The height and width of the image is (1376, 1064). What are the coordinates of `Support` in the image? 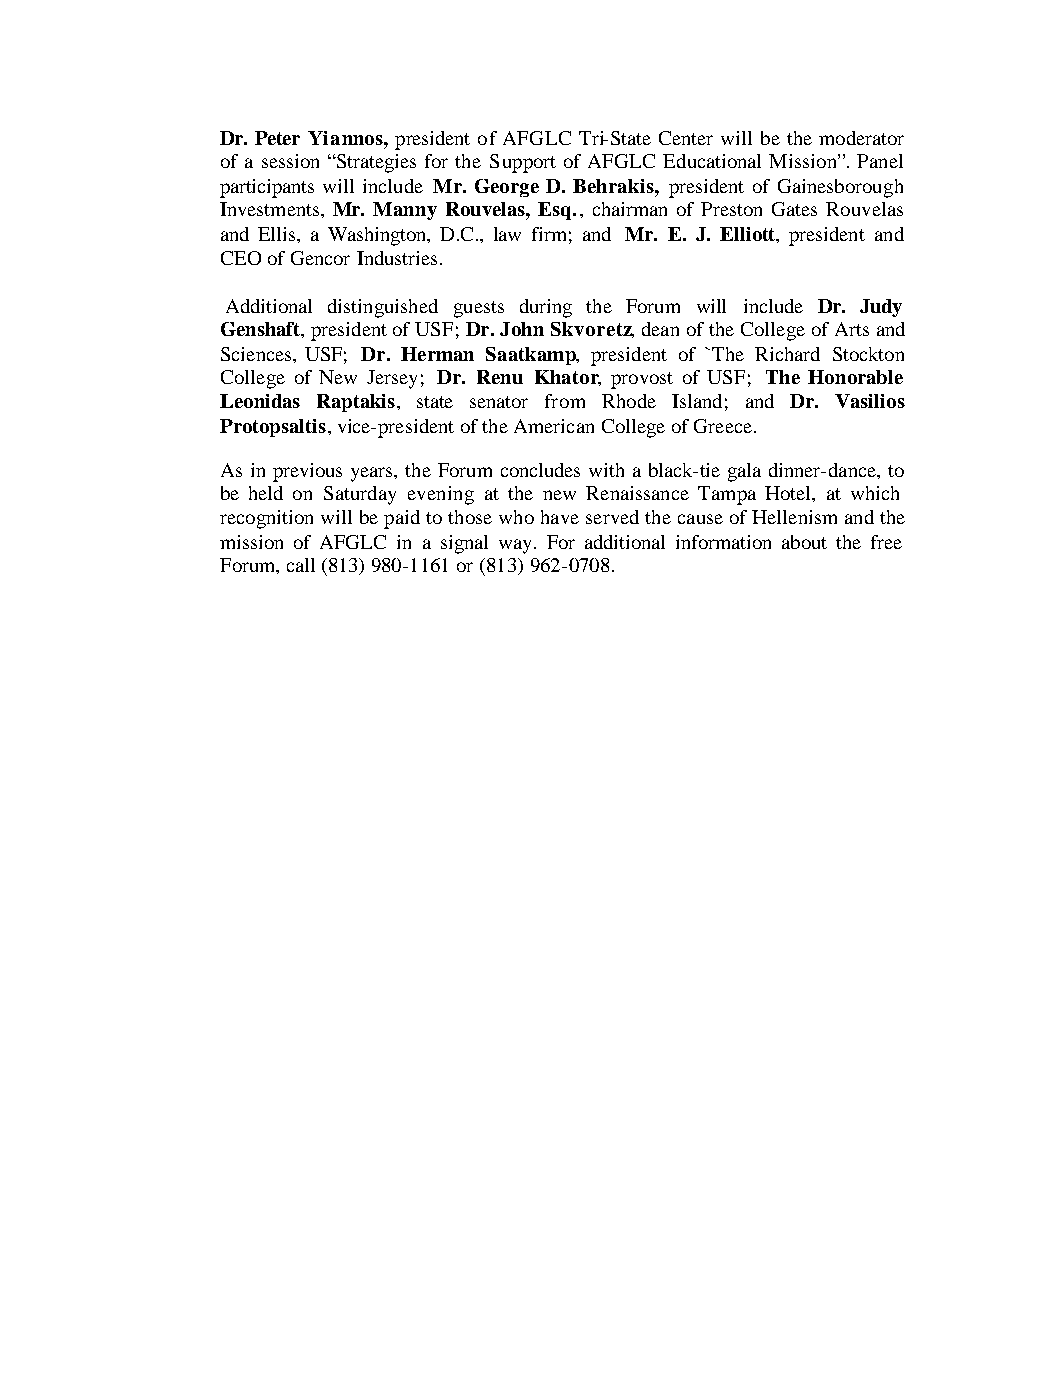 It's located at (523, 163).
